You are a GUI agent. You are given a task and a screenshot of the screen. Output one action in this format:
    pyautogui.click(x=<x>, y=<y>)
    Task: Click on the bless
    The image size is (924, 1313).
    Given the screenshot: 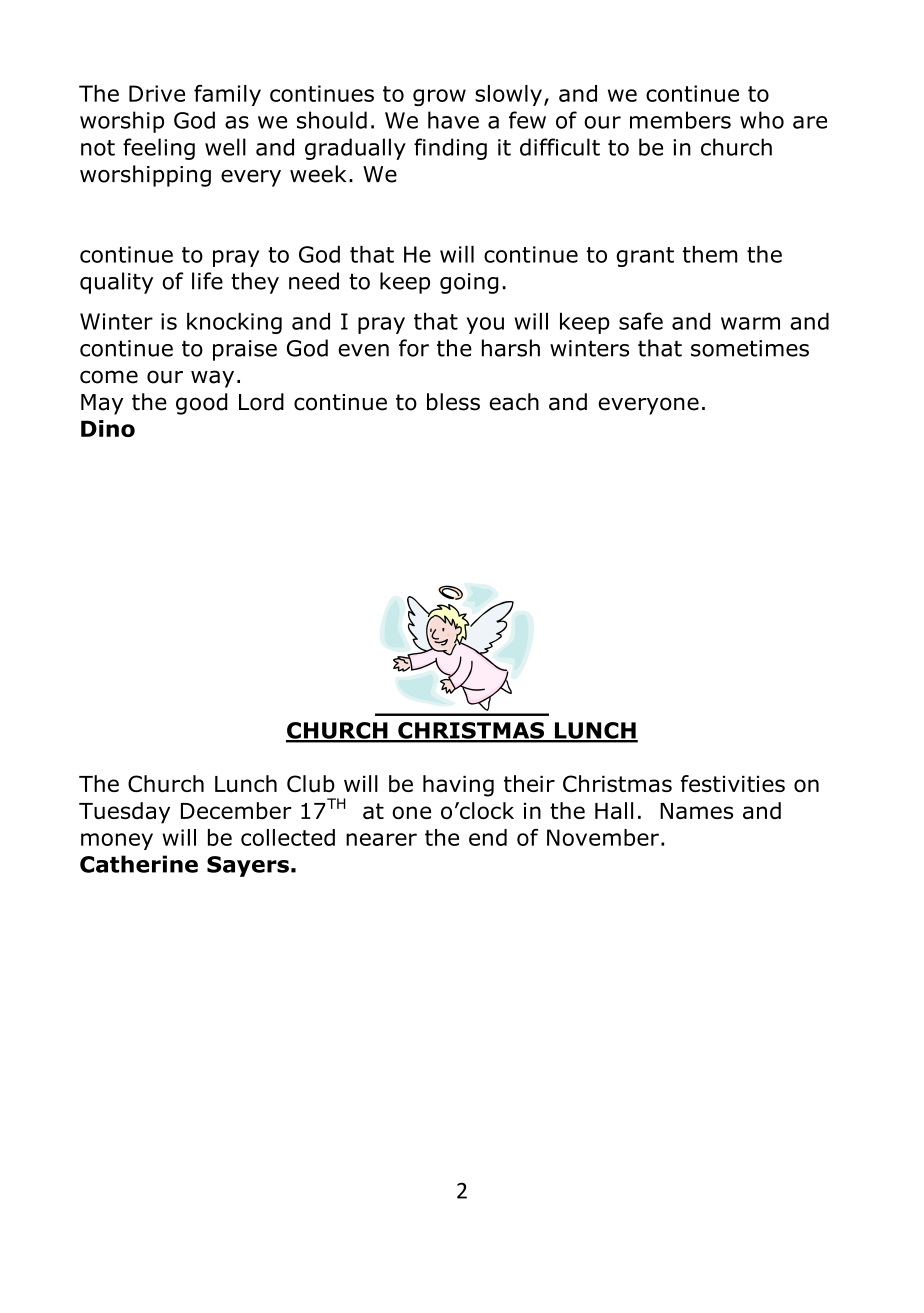 What is the action you would take?
    pyautogui.click(x=453, y=402)
